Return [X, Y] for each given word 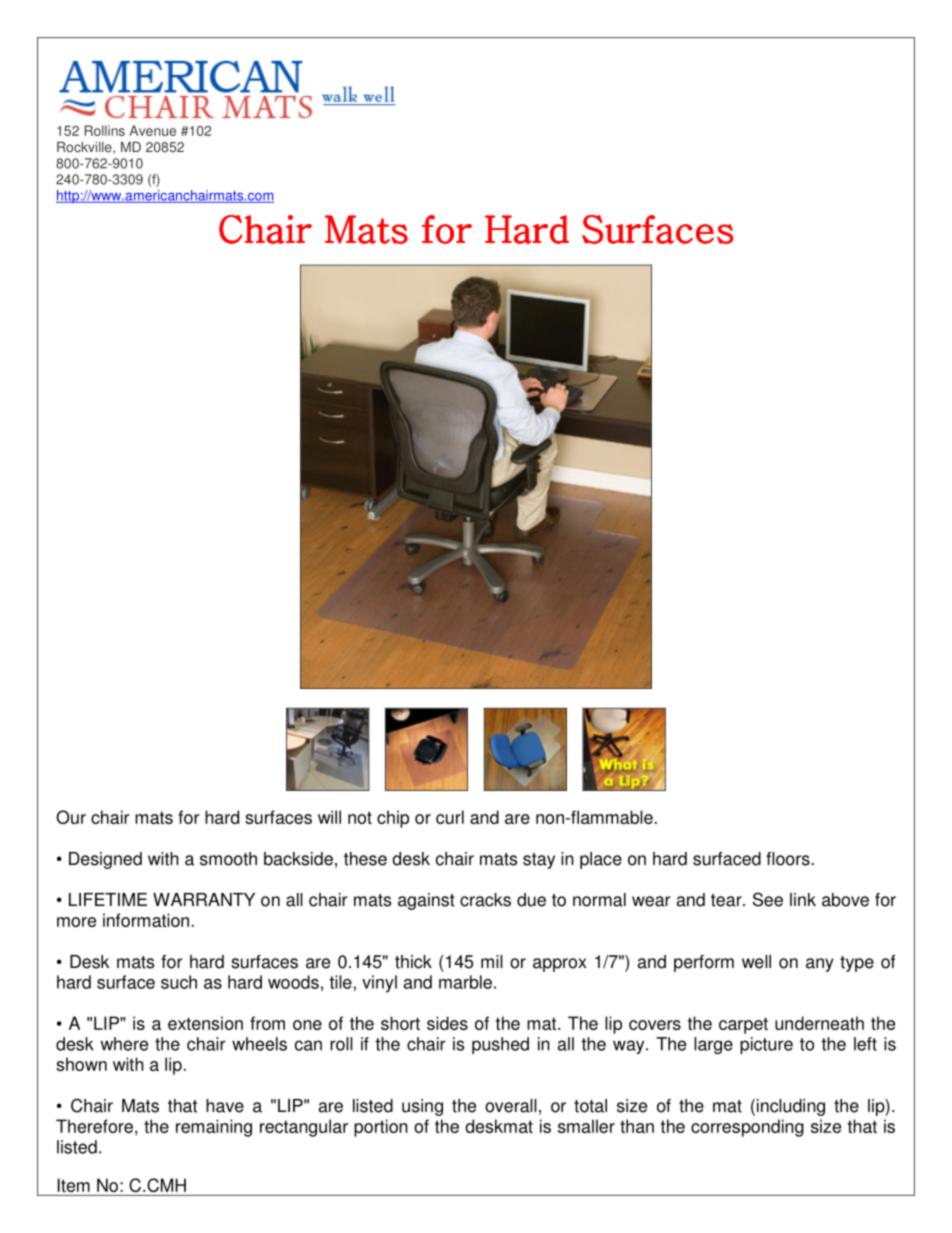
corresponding [747, 1128]
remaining [214, 1128]
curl [450, 817]
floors [788, 859]
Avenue [152, 130]
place [601, 860]
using [422, 1107]
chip [393, 819]
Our [71, 817]
